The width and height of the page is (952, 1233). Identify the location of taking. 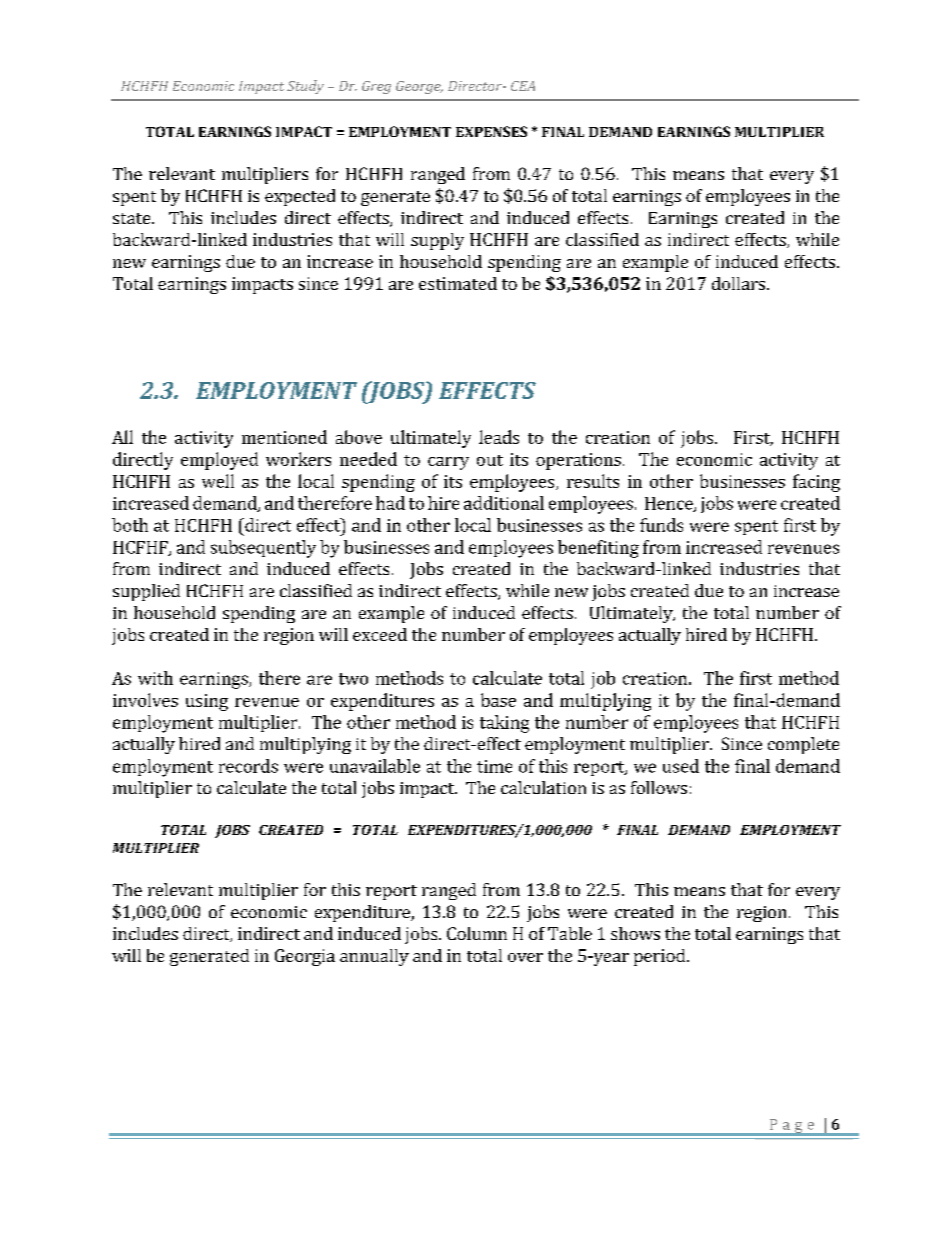
(504, 724).
